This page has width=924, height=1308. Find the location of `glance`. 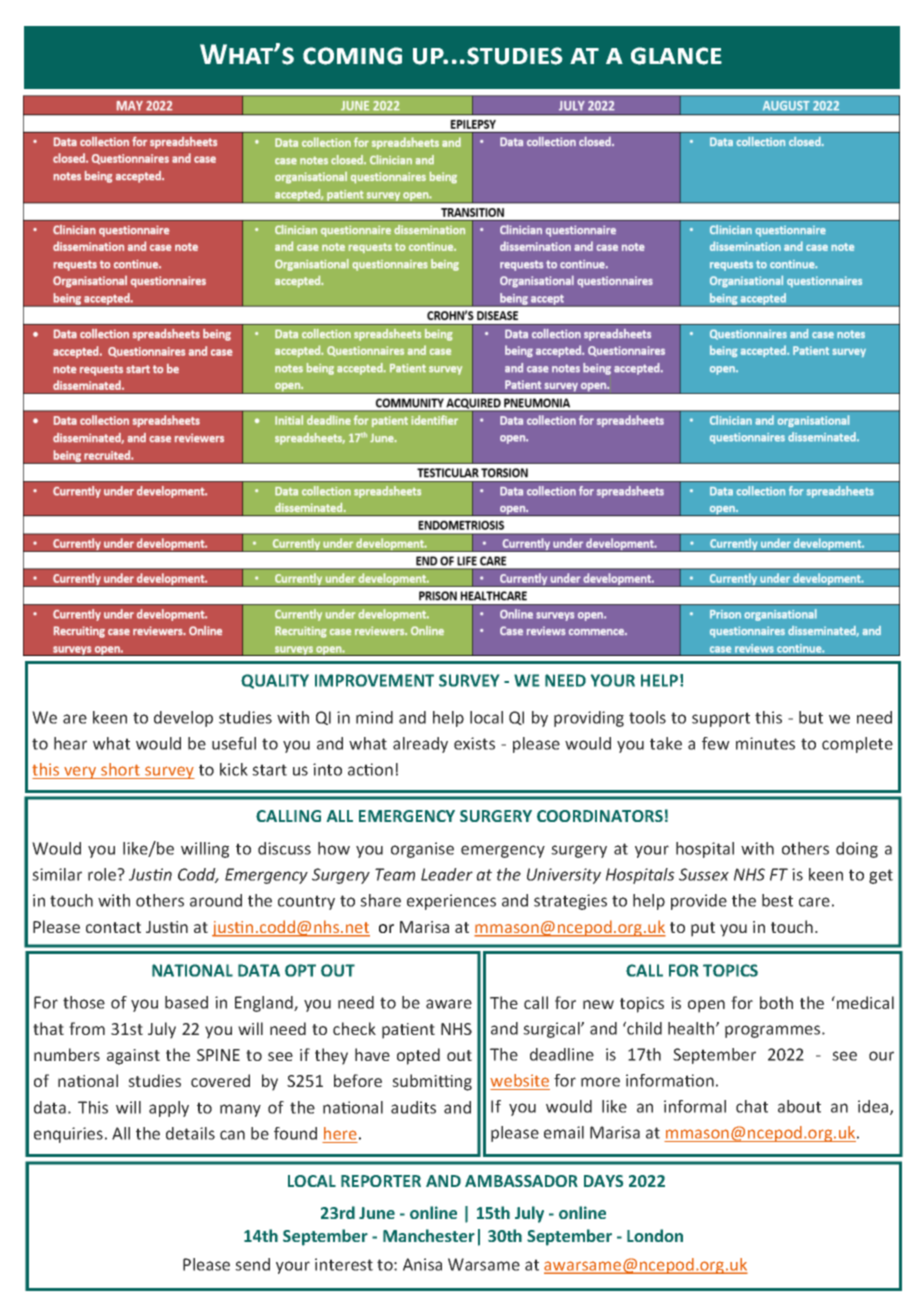

glance is located at coordinates (676, 56).
